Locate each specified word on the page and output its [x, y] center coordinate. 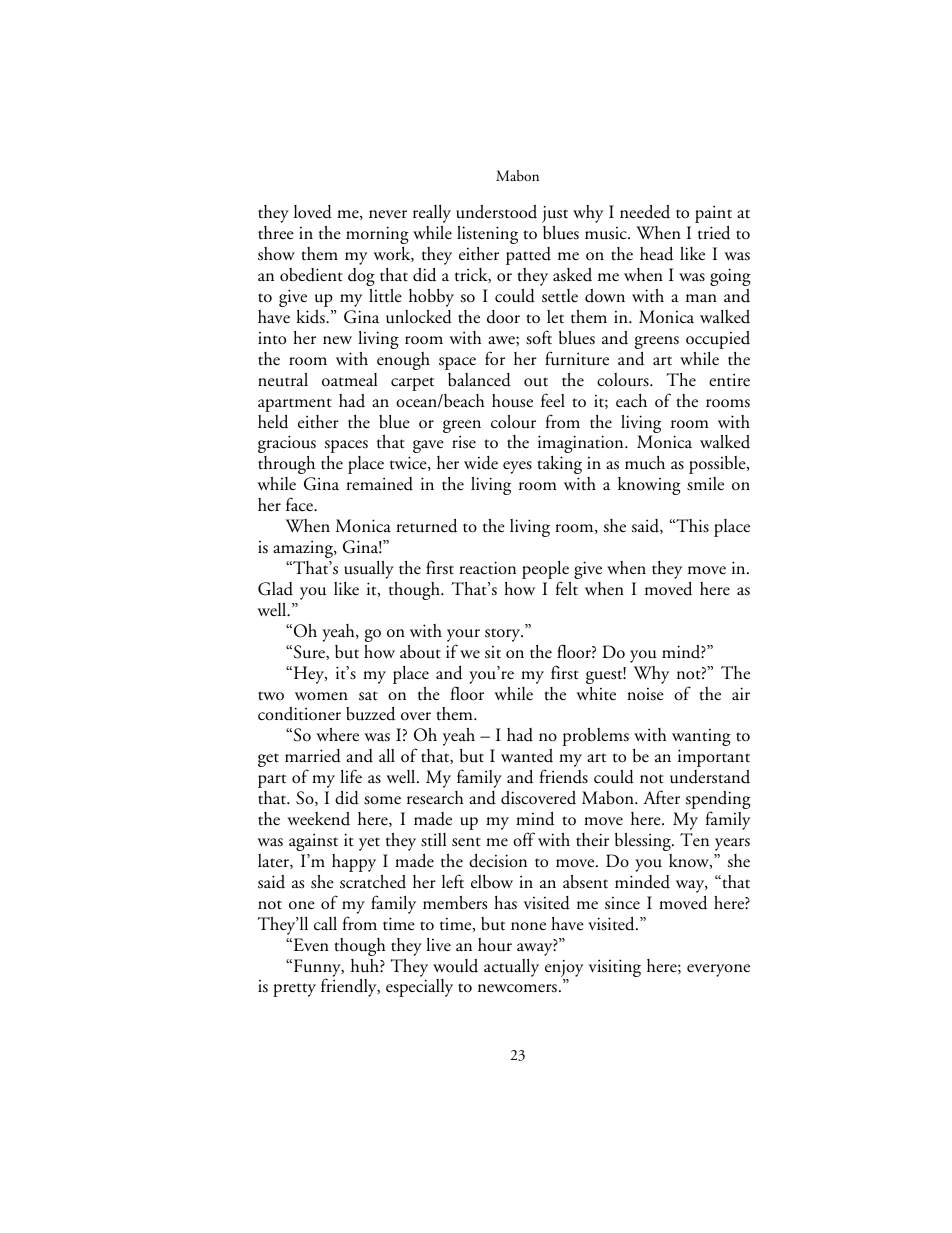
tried [714, 232]
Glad [275, 589]
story [504, 635]
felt [567, 588]
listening [487, 235]
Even [310, 944]
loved [313, 212]
